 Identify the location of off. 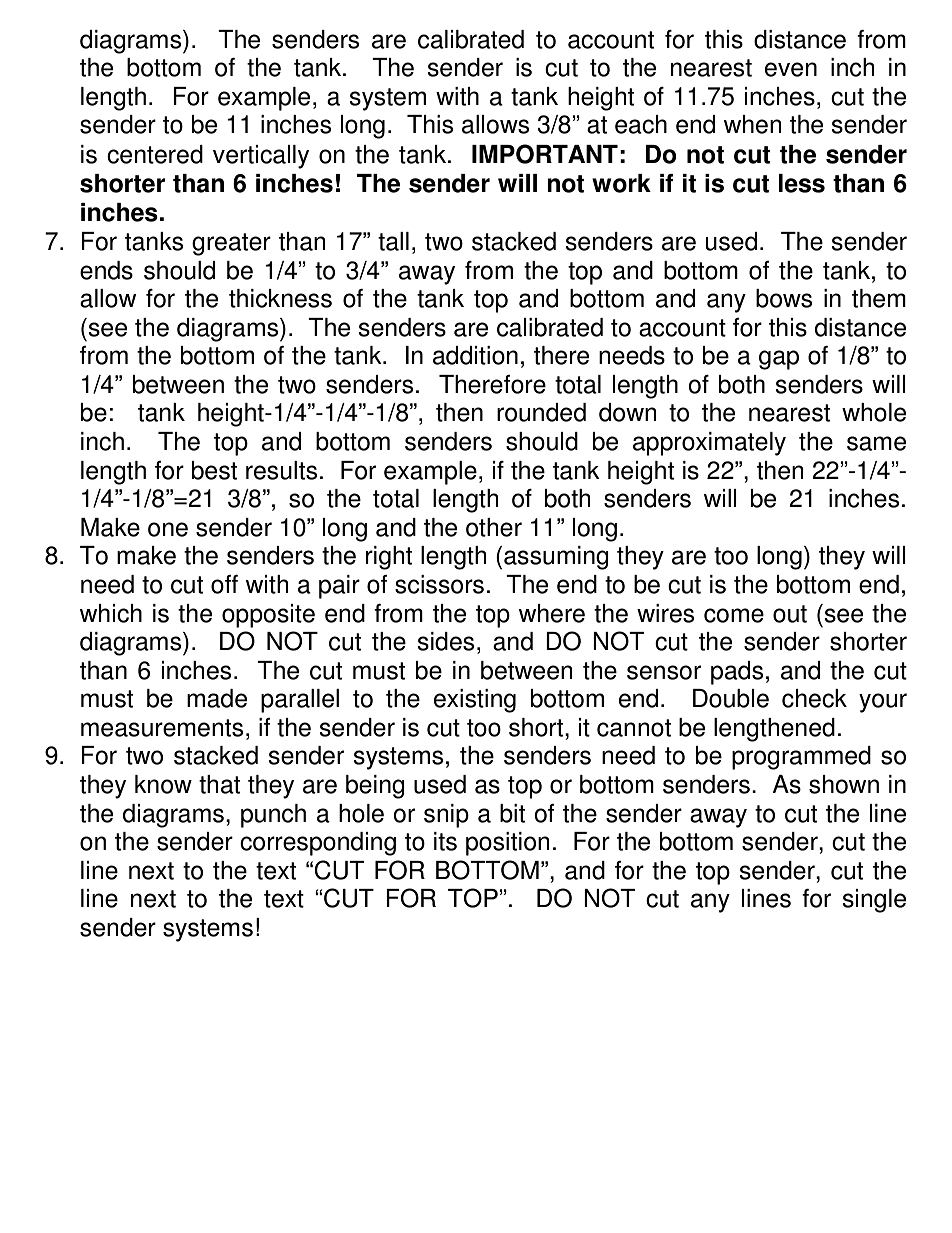
(224, 584).
